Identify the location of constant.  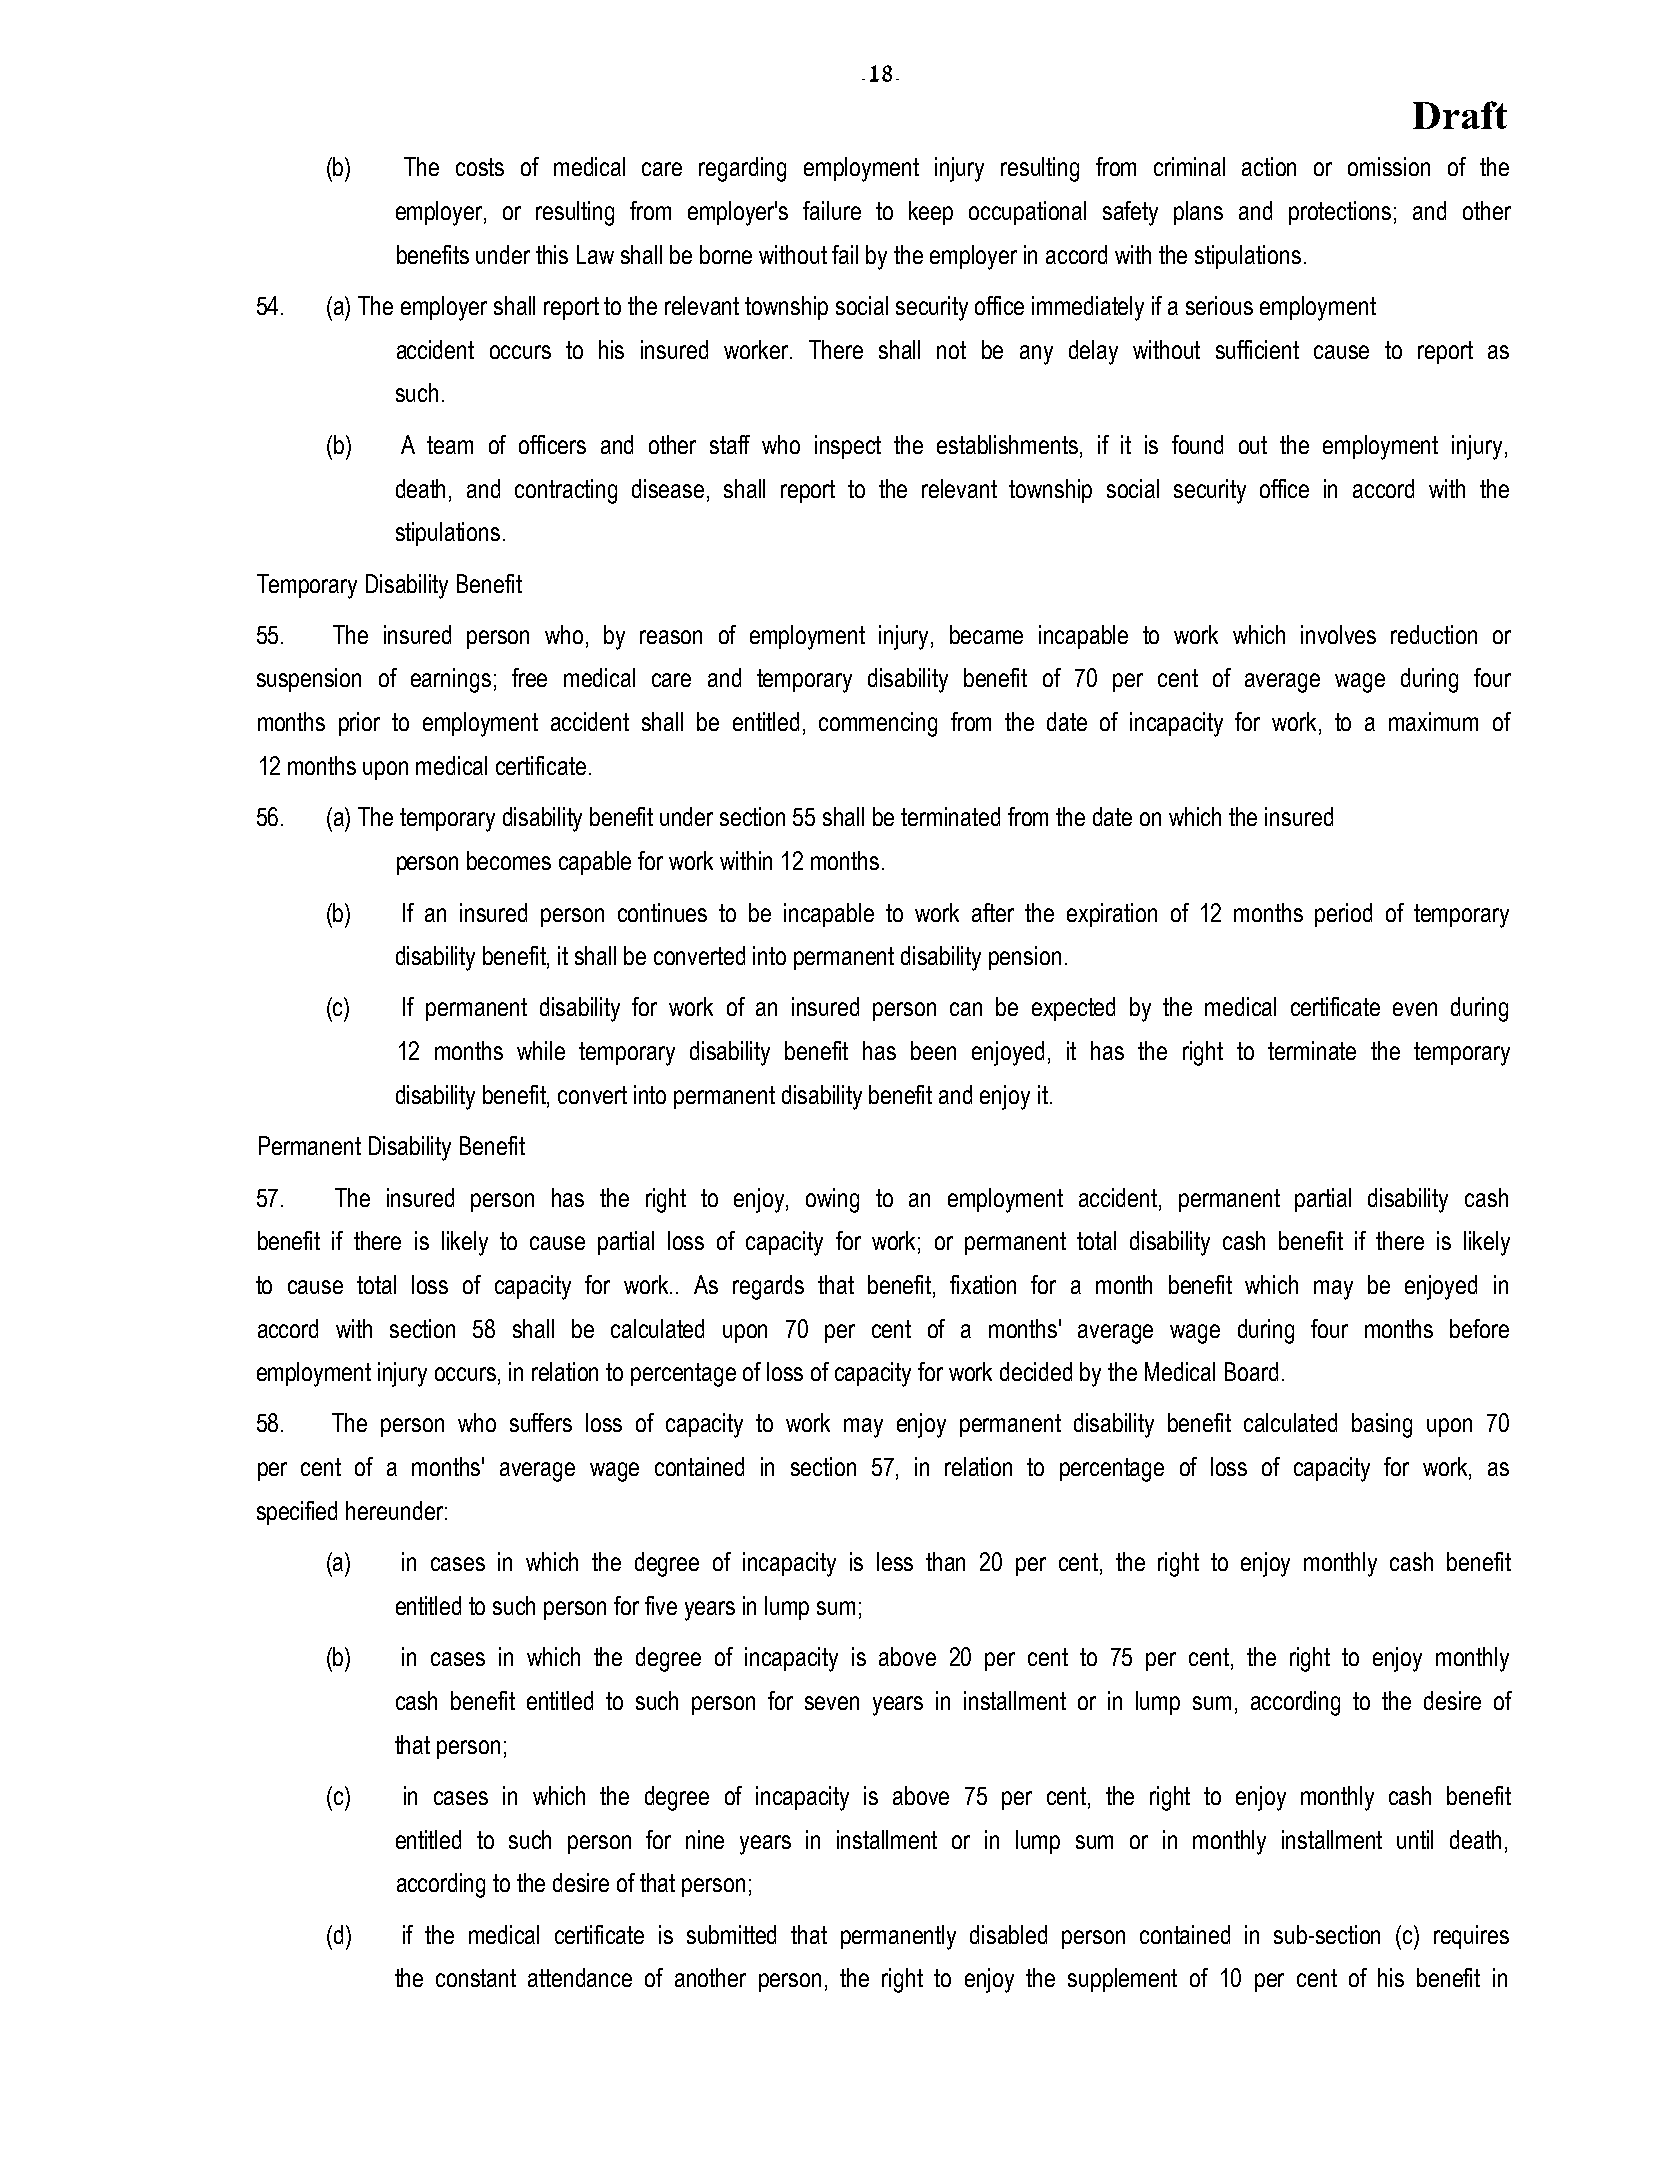
(476, 1978).
